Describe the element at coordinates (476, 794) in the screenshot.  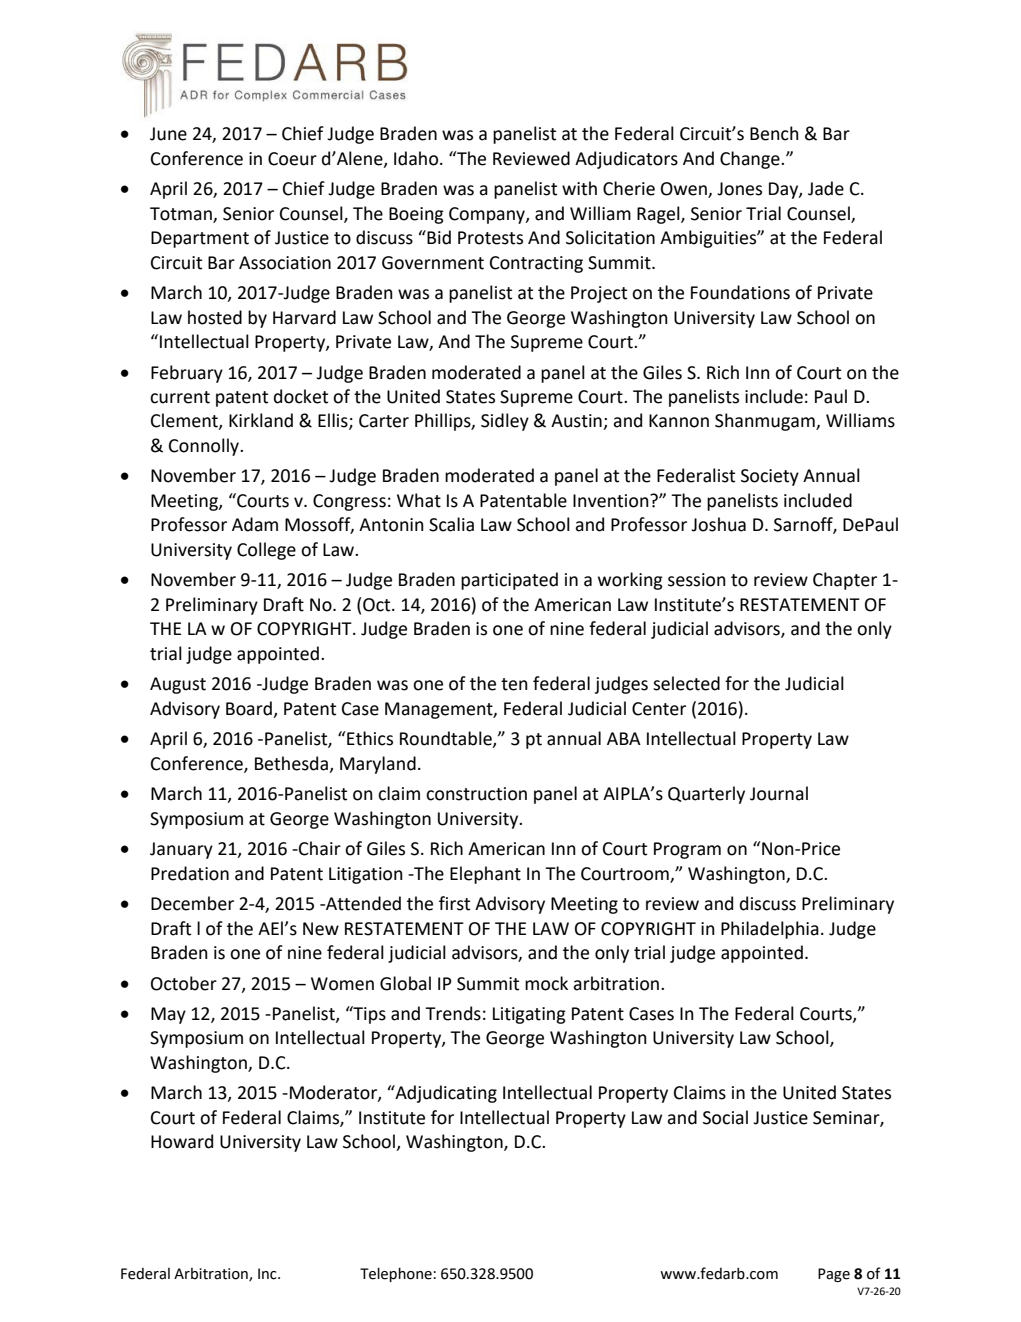
I see `construction` at that location.
